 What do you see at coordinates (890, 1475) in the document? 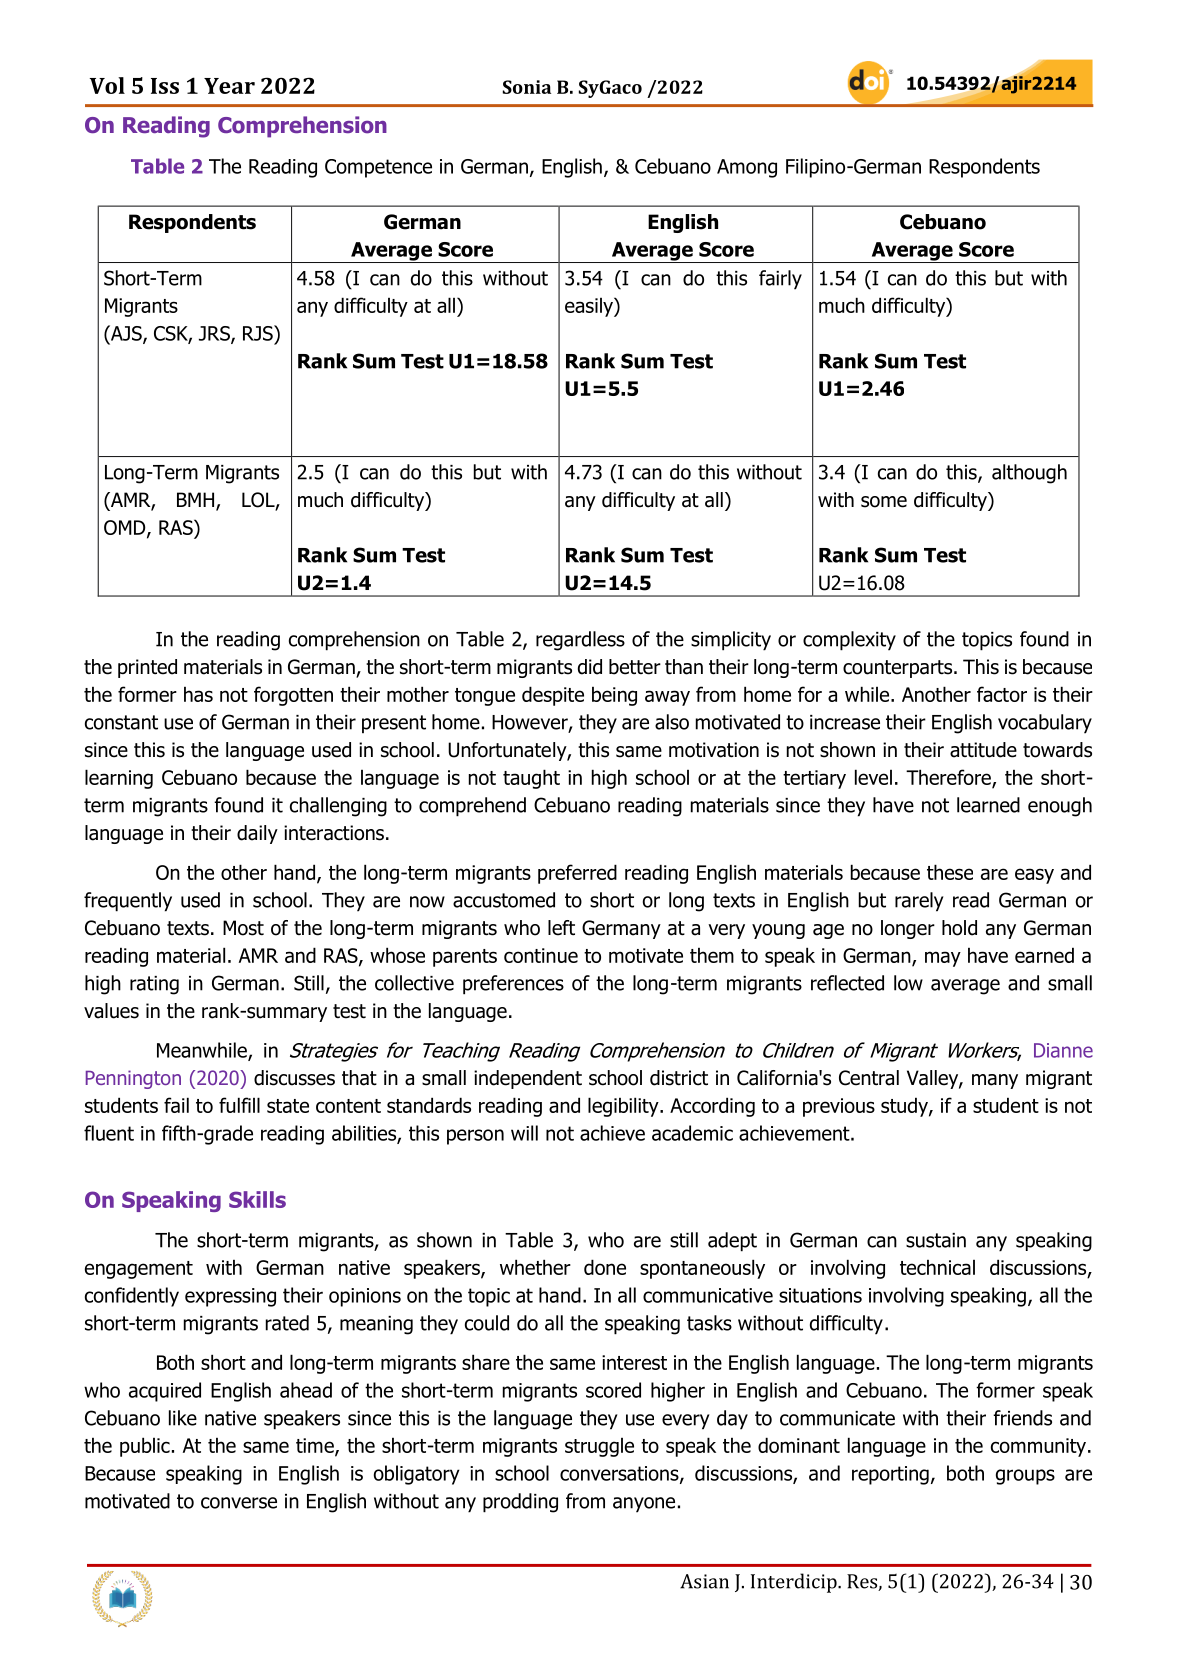
I see `reporting` at bounding box center [890, 1475].
